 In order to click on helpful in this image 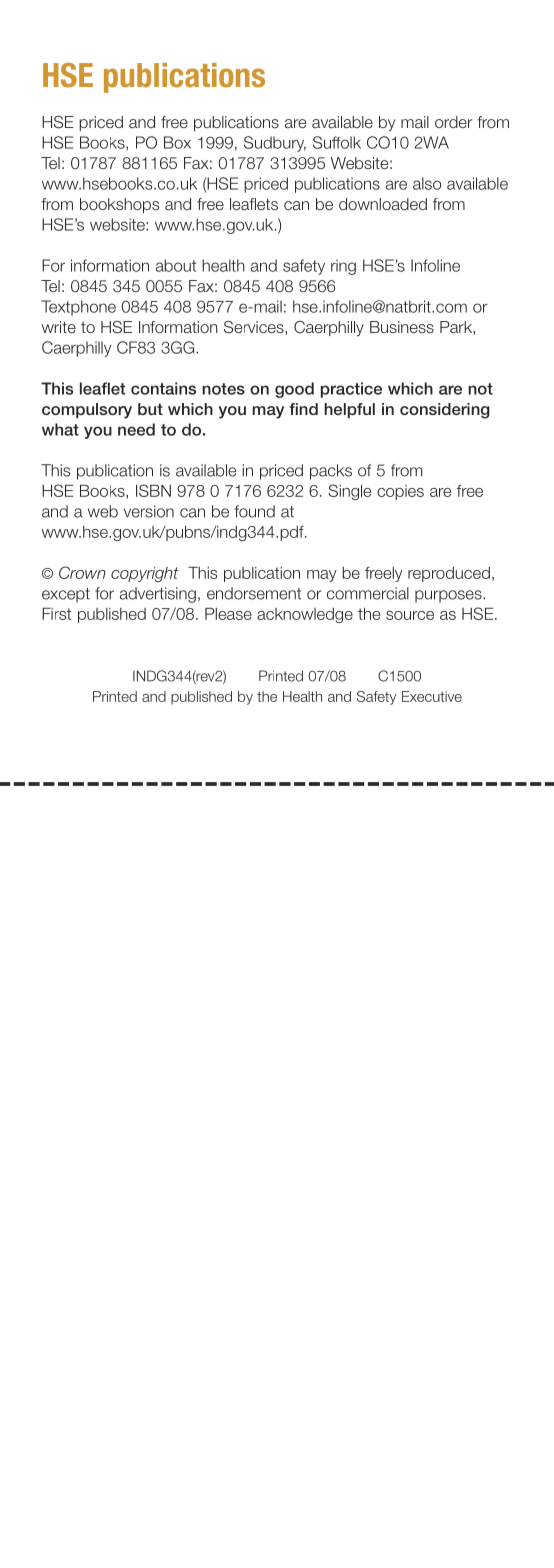, I will do `click(349, 410)`.
